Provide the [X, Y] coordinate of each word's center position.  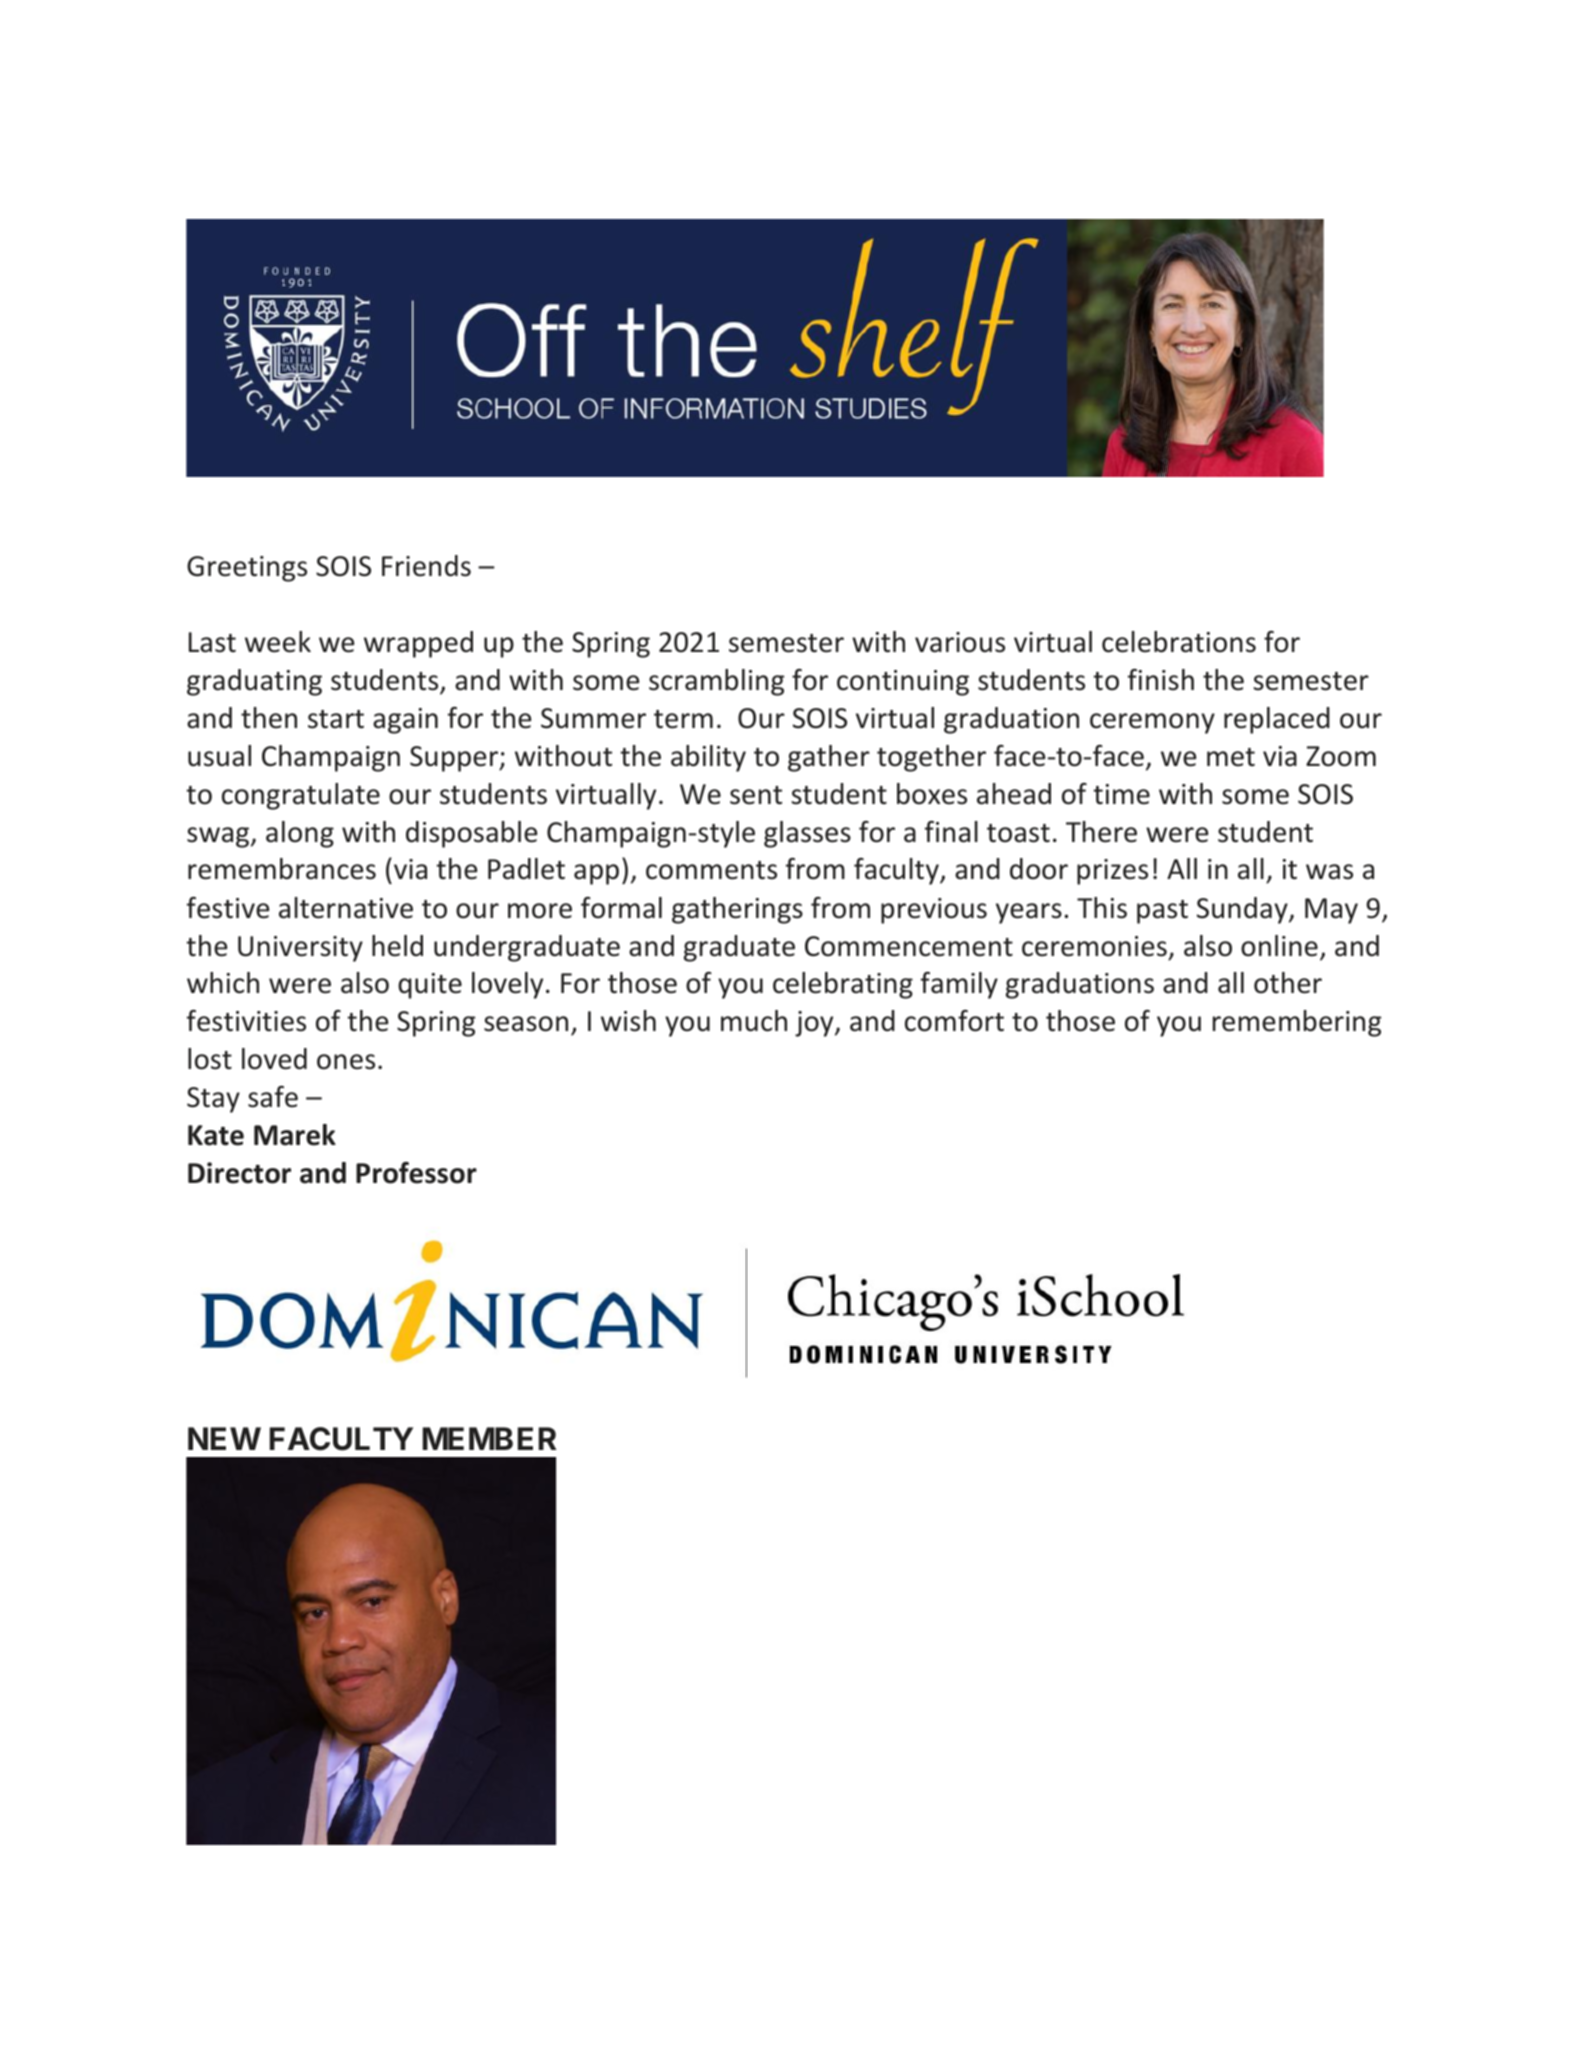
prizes [1112, 872]
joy [815, 1024]
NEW [224, 1438]
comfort [954, 1021]
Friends [426, 566]
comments [711, 870]
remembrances [282, 869]
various [960, 642]
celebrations [1179, 642]
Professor [416, 1173]
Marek [295, 1135]
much [754, 1021]
